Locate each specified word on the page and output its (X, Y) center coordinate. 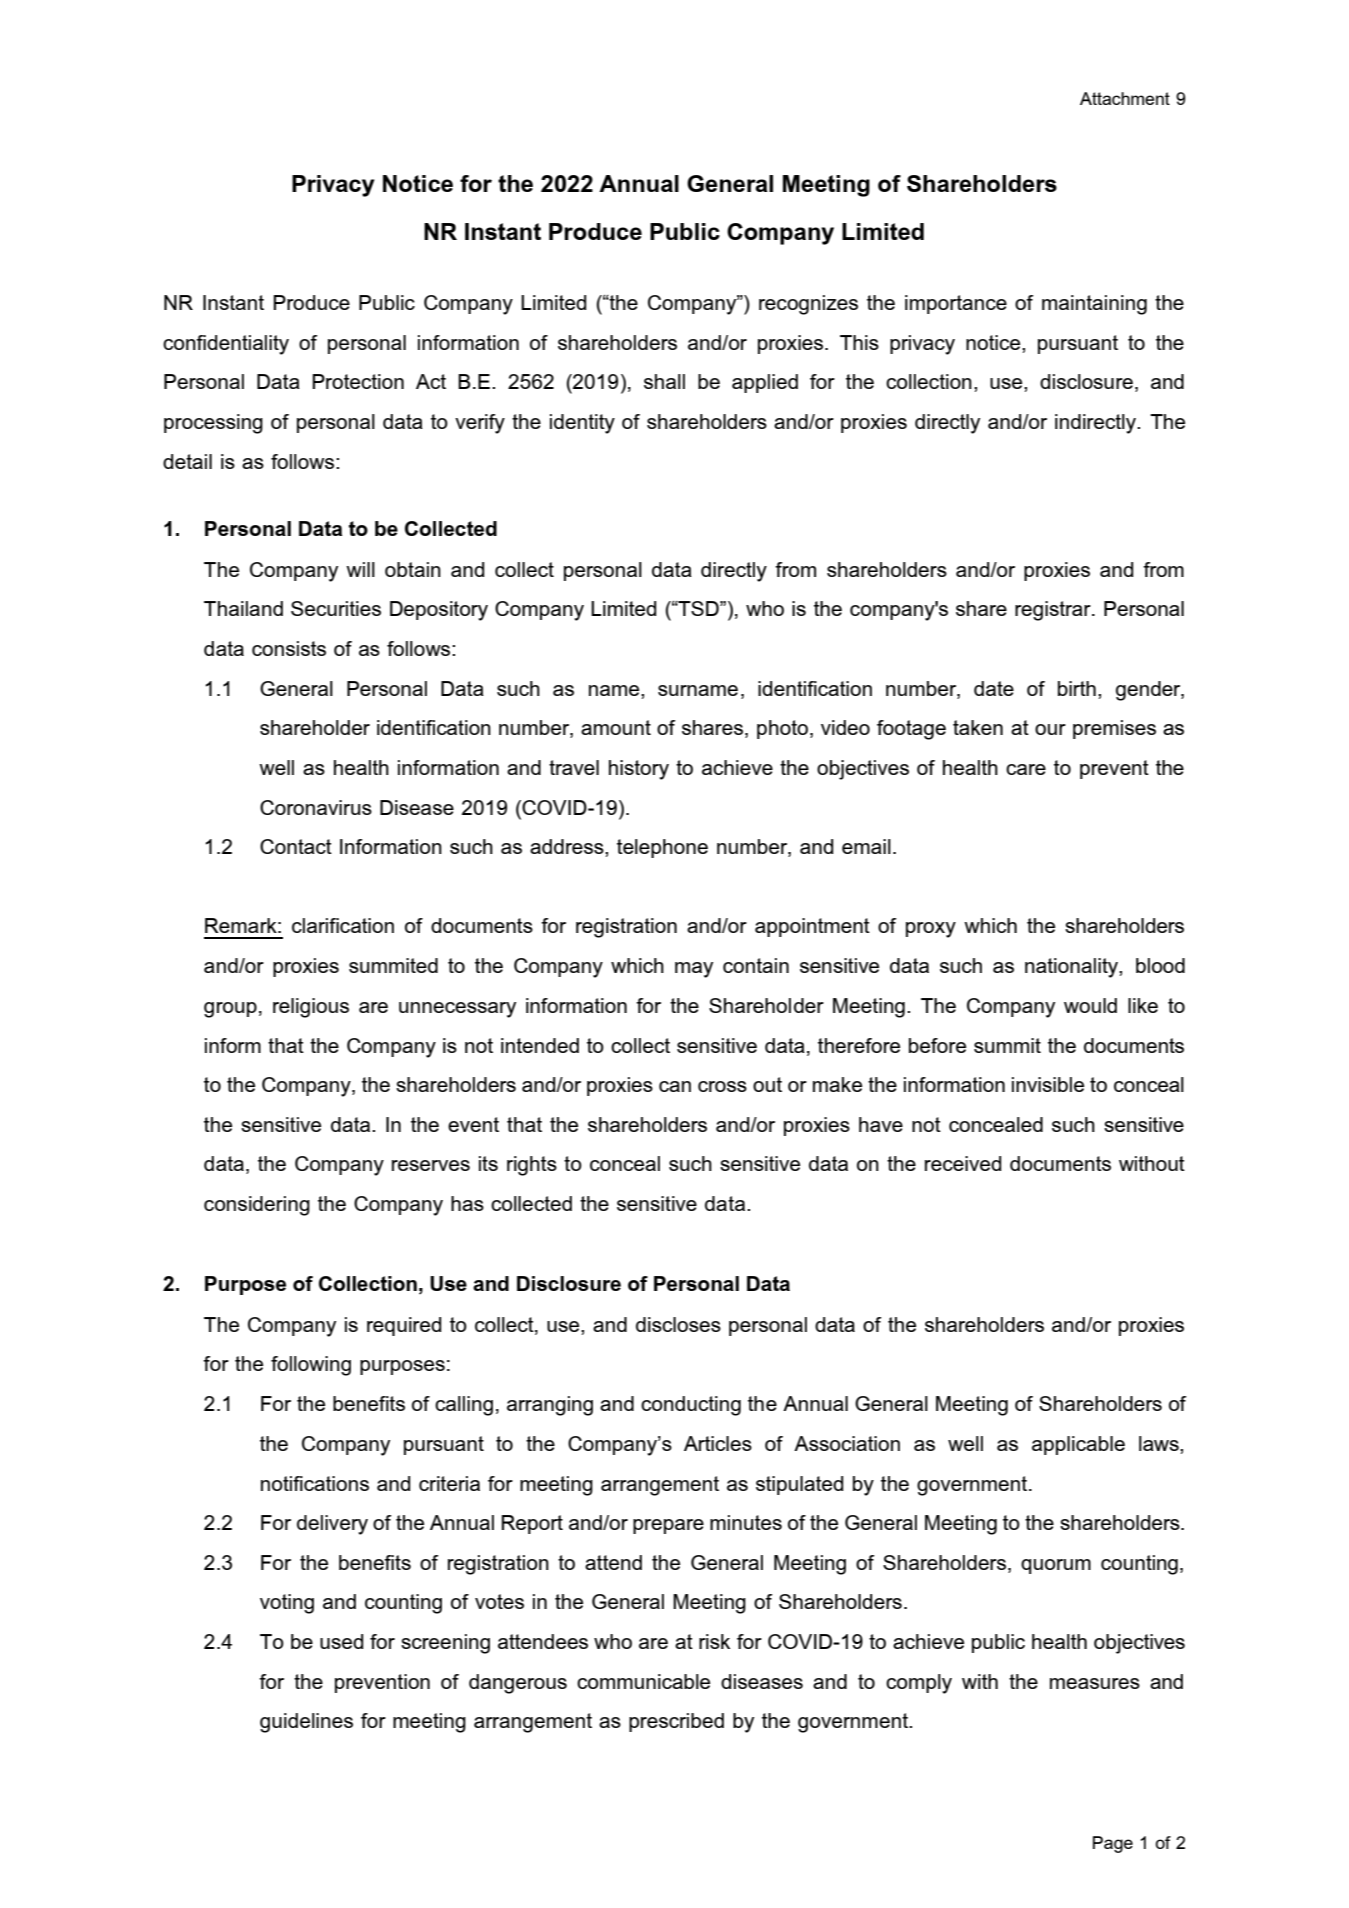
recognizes (808, 305)
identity (582, 424)
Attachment (1125, 98)
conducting (691, 1406)
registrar (1054, 611)
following (311, 1366)
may (694, 970)
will (360, 569)
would (1090, 1005)
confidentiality (226, 345)
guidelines (306, 1723)
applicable (1078, 1445)
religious (311, 1008)
